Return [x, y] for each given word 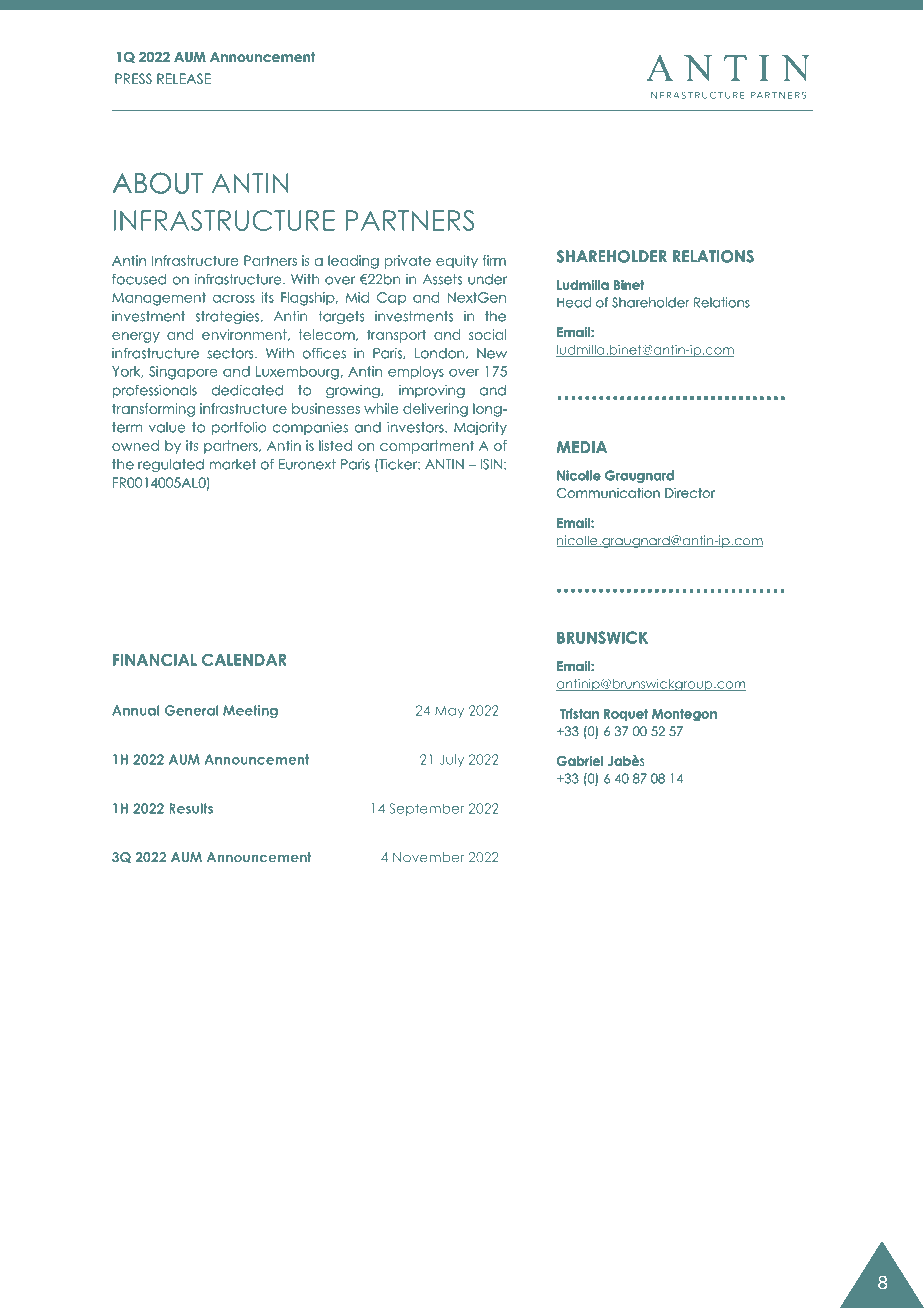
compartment [427, 447]
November [428, 857]
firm [494, 260]
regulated [171, 465]
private [408, 262]
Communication [608, 493]
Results [191, 808]
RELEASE [184, 78]
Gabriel [580, 761]
